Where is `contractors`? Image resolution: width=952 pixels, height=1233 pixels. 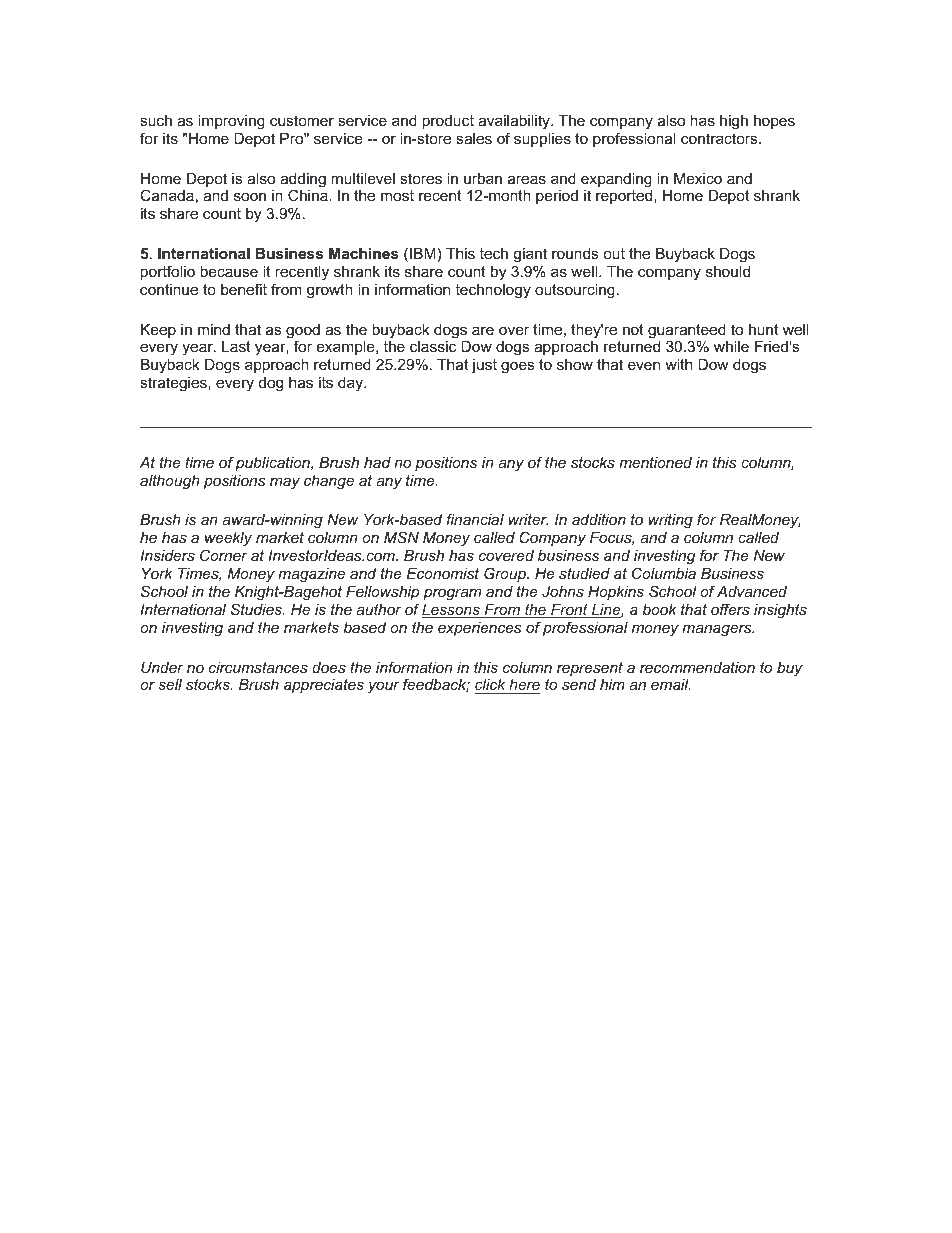
contractors is located at coordinates (720, 138).
